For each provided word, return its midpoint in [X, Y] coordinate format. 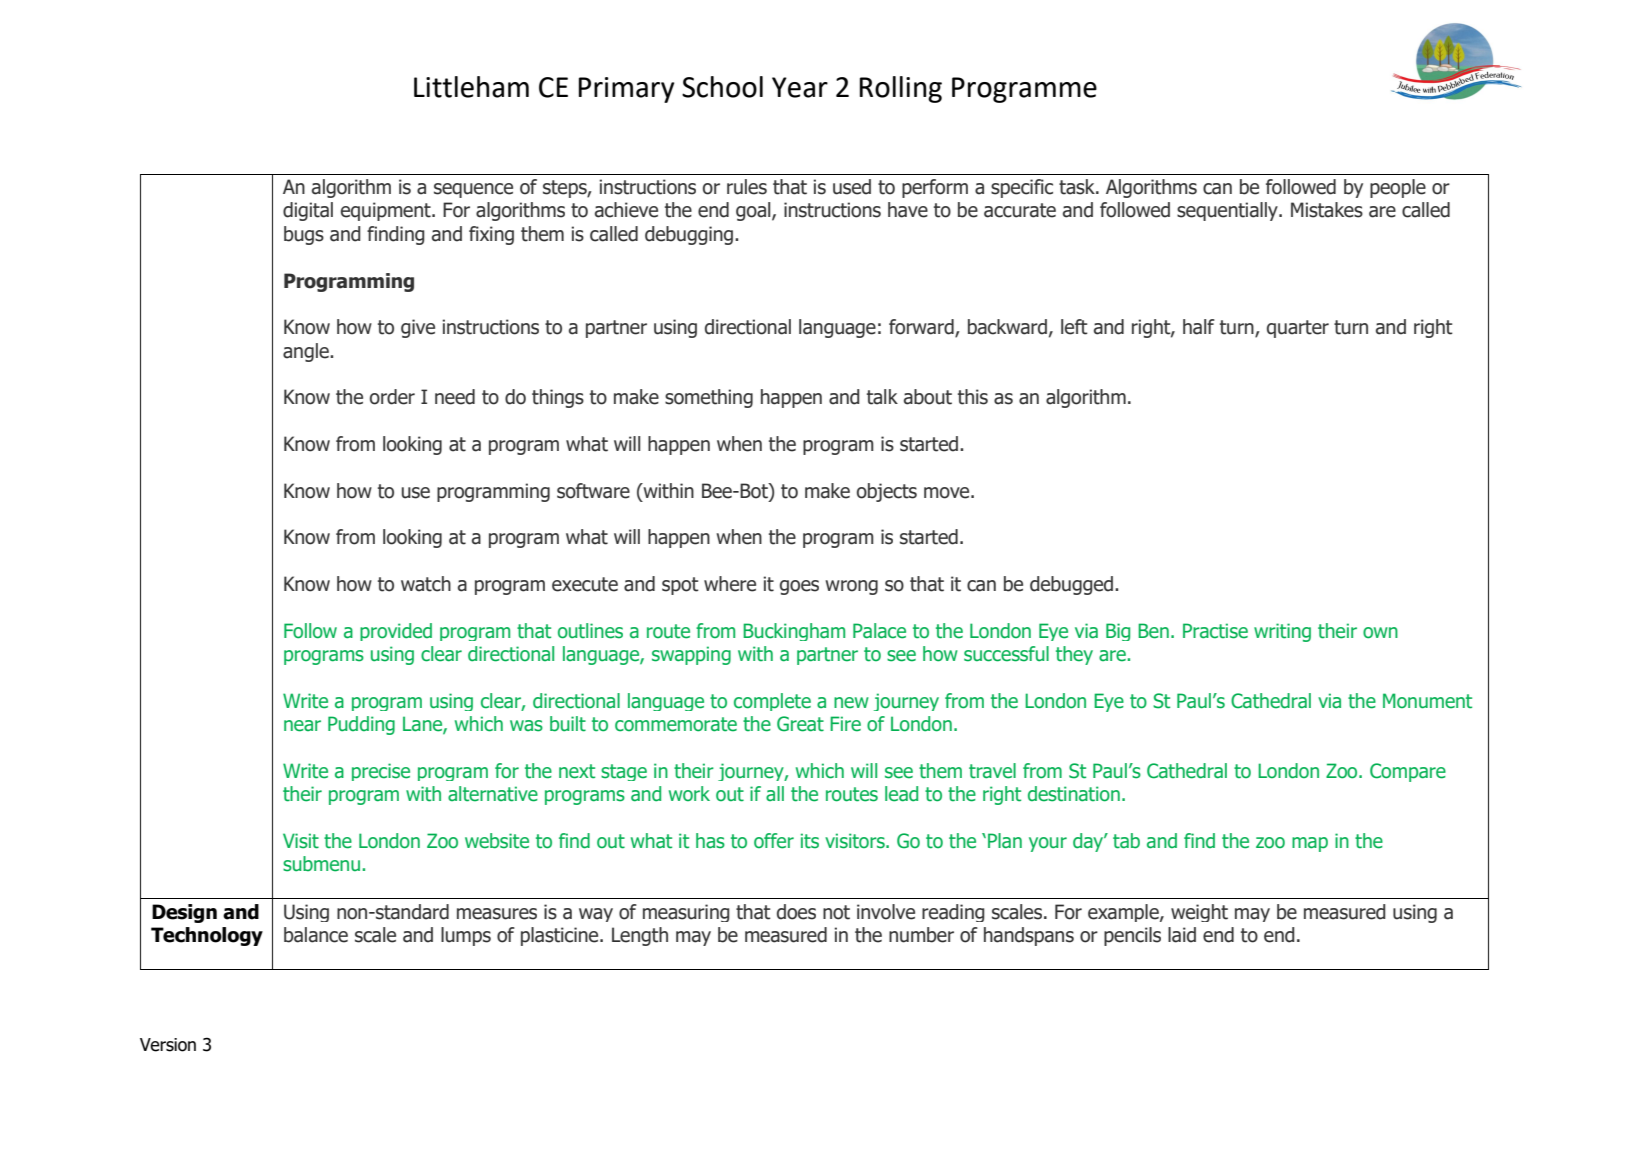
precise [381, 772]
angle [307, 352]
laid [1182, 935]
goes [799, 587]
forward [922, 328]
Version [168, 1045]
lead [901, 794]
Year [800, 87]
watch [426, 584]
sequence [473, 190]
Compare [1408, 772]
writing [1282, 632]
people [1398, 188]
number [921, 935]
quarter [1298, 329]
